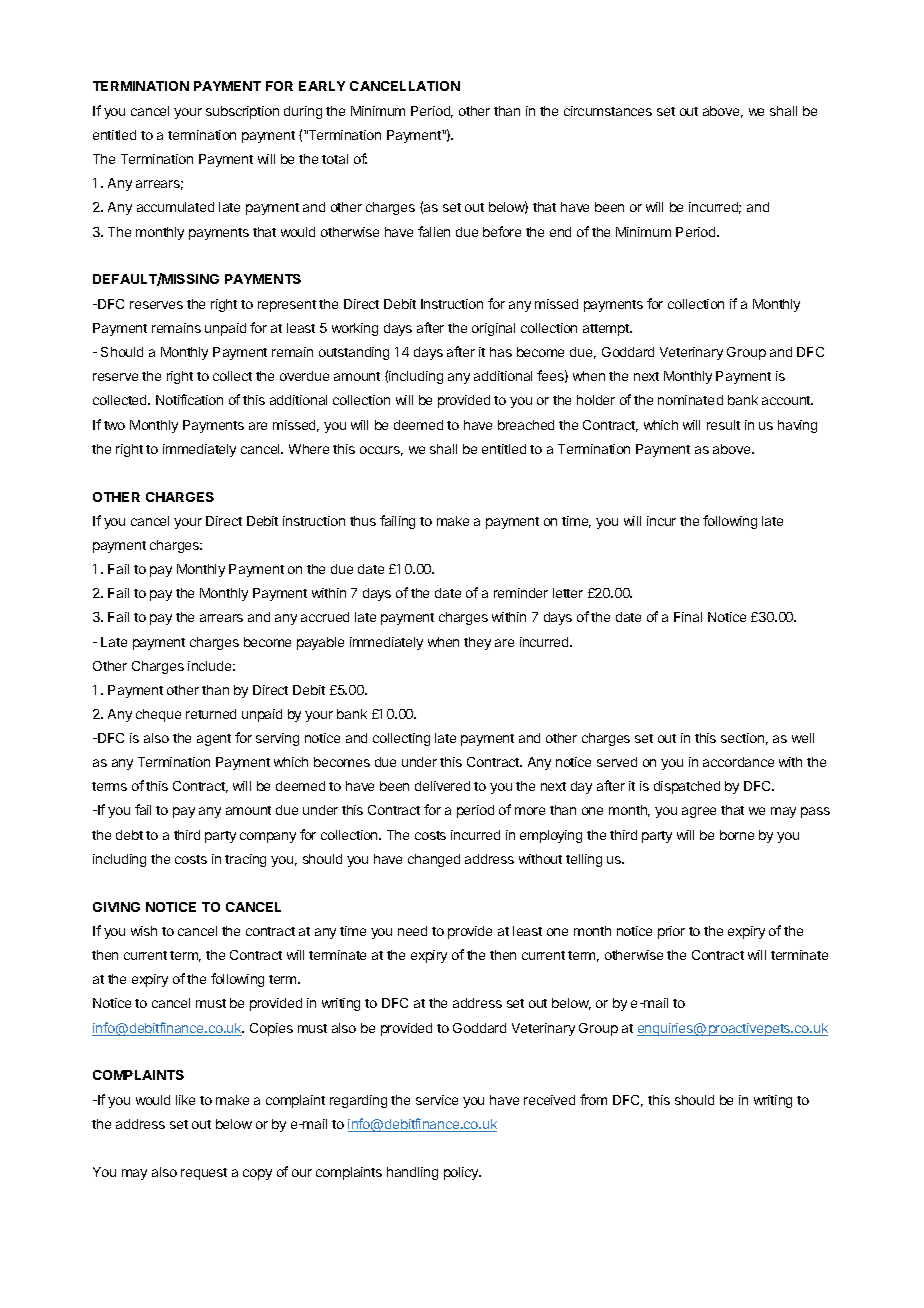 This screenshot has height=1308, width=924. Describe the element at coordinates (242, 112) in the screenshot. I see `subscription` at that location.
